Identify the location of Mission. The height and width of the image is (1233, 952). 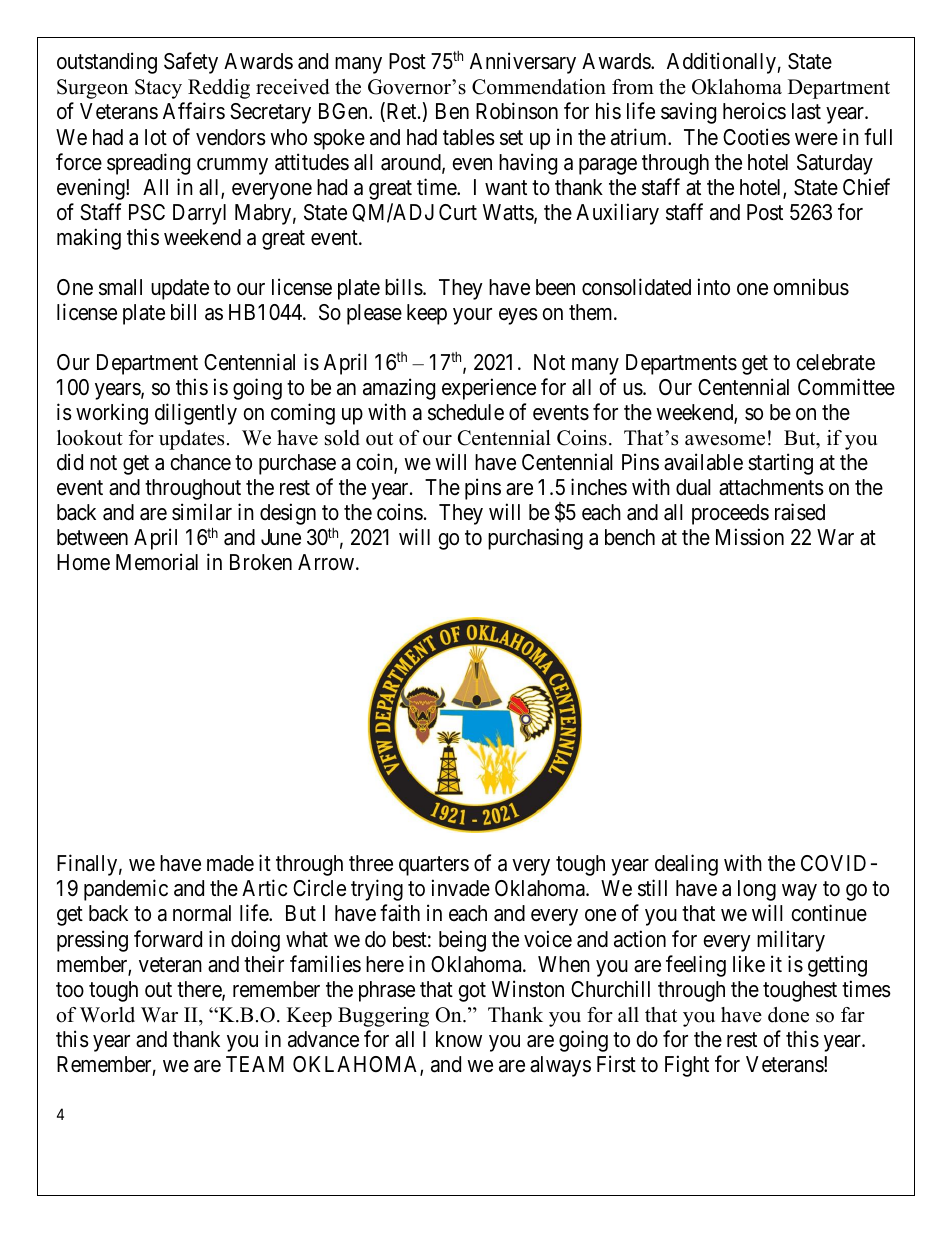
(750, 537).
